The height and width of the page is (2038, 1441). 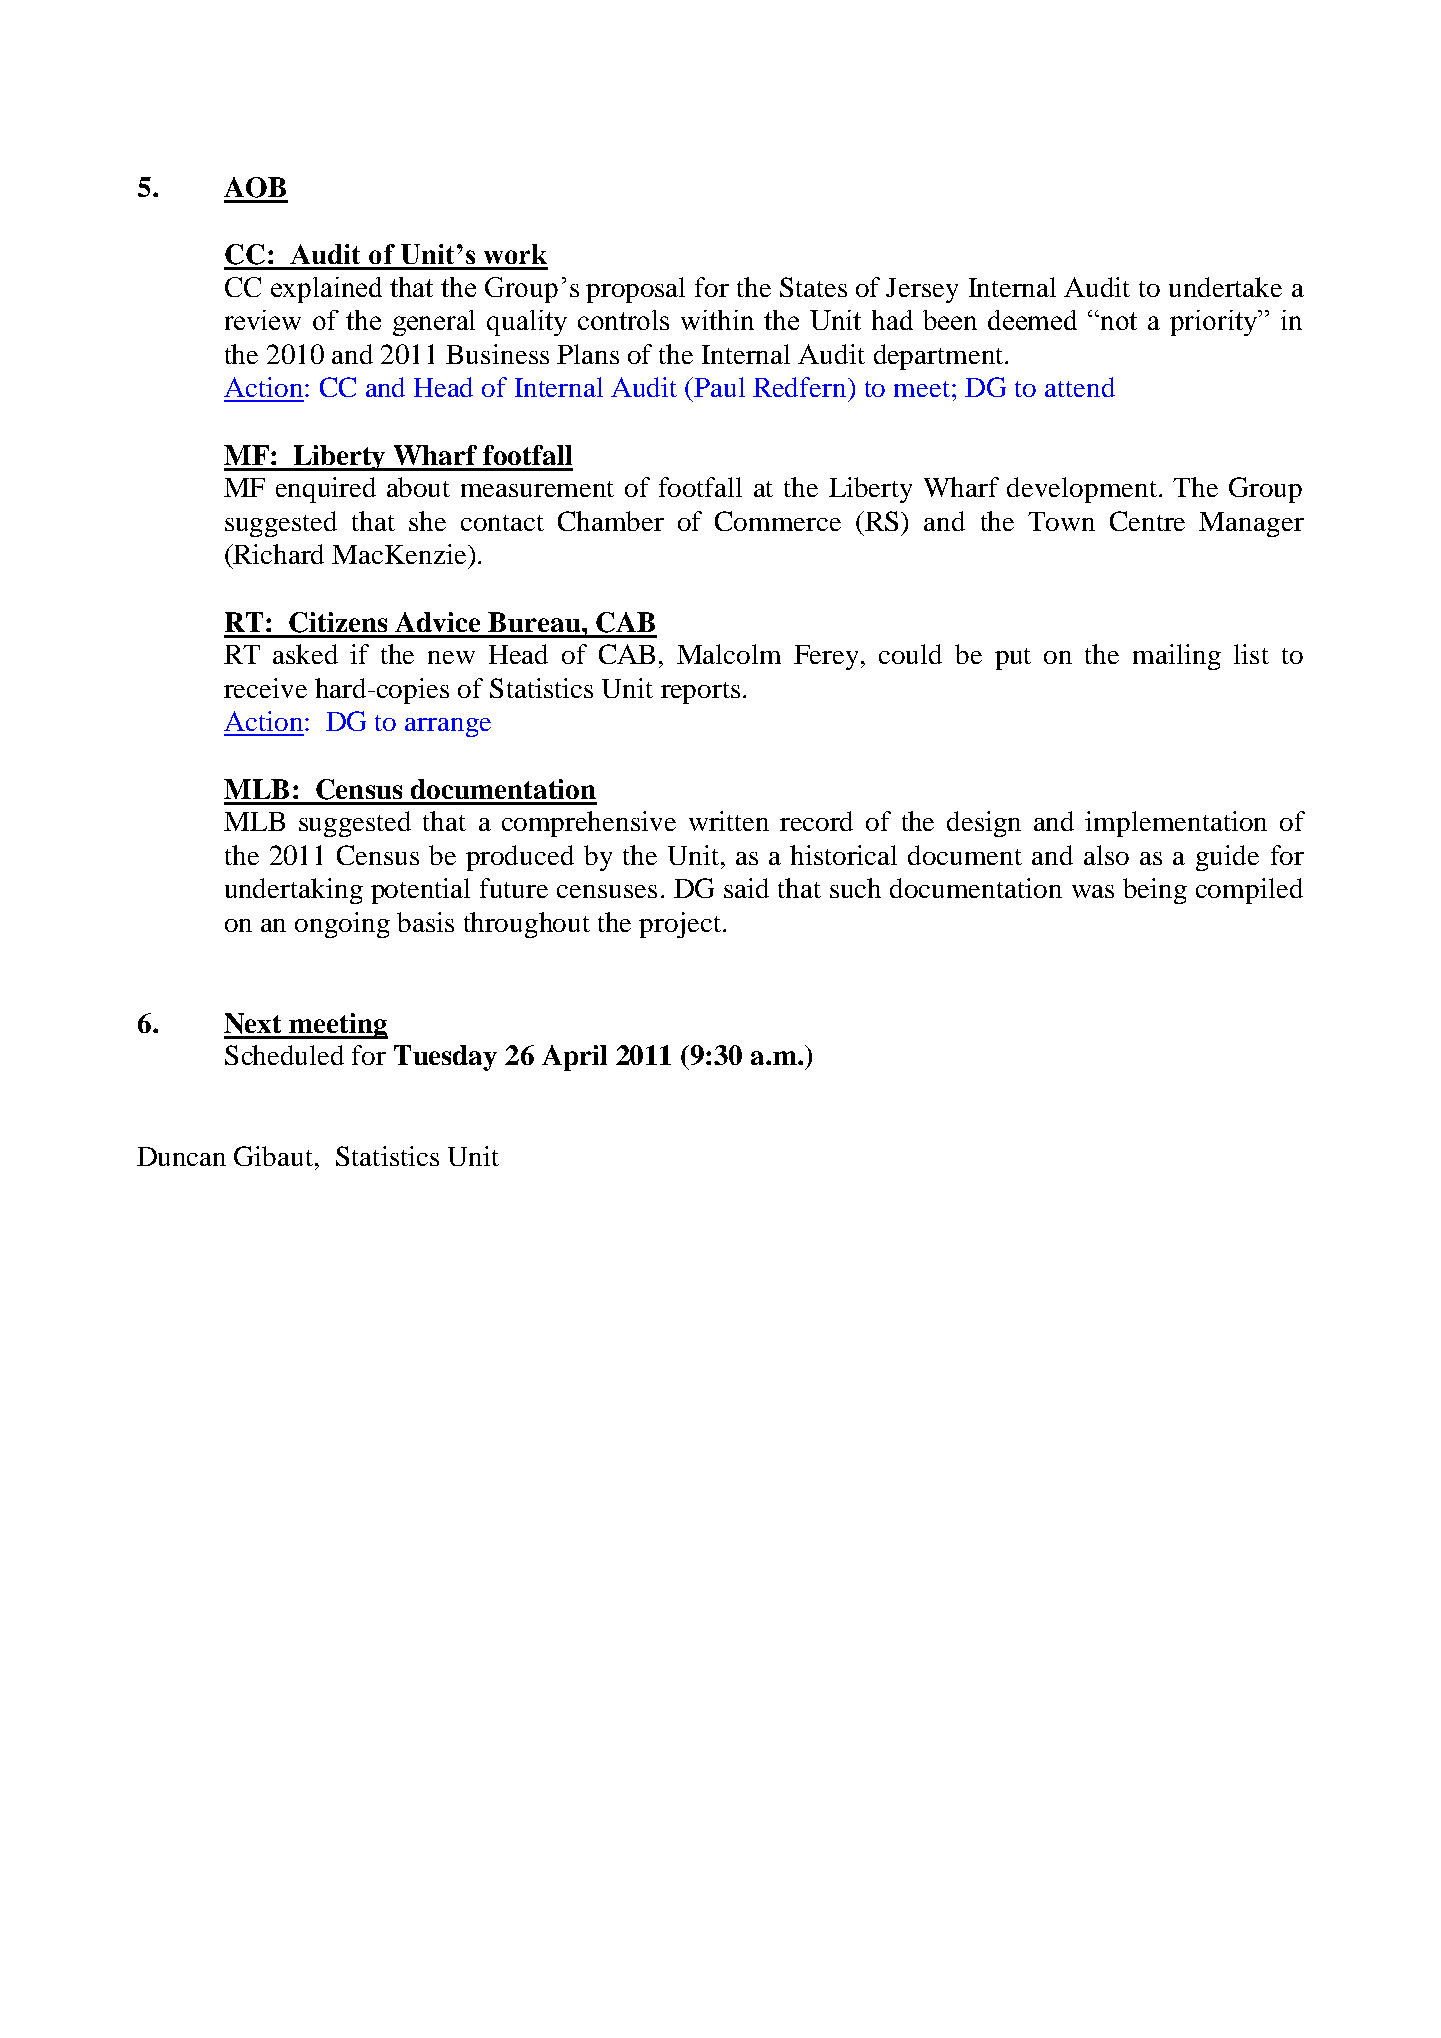 What do you see at coordinates (265, 688) in the page?
I see `receive` at bounding box center [265, 688].
